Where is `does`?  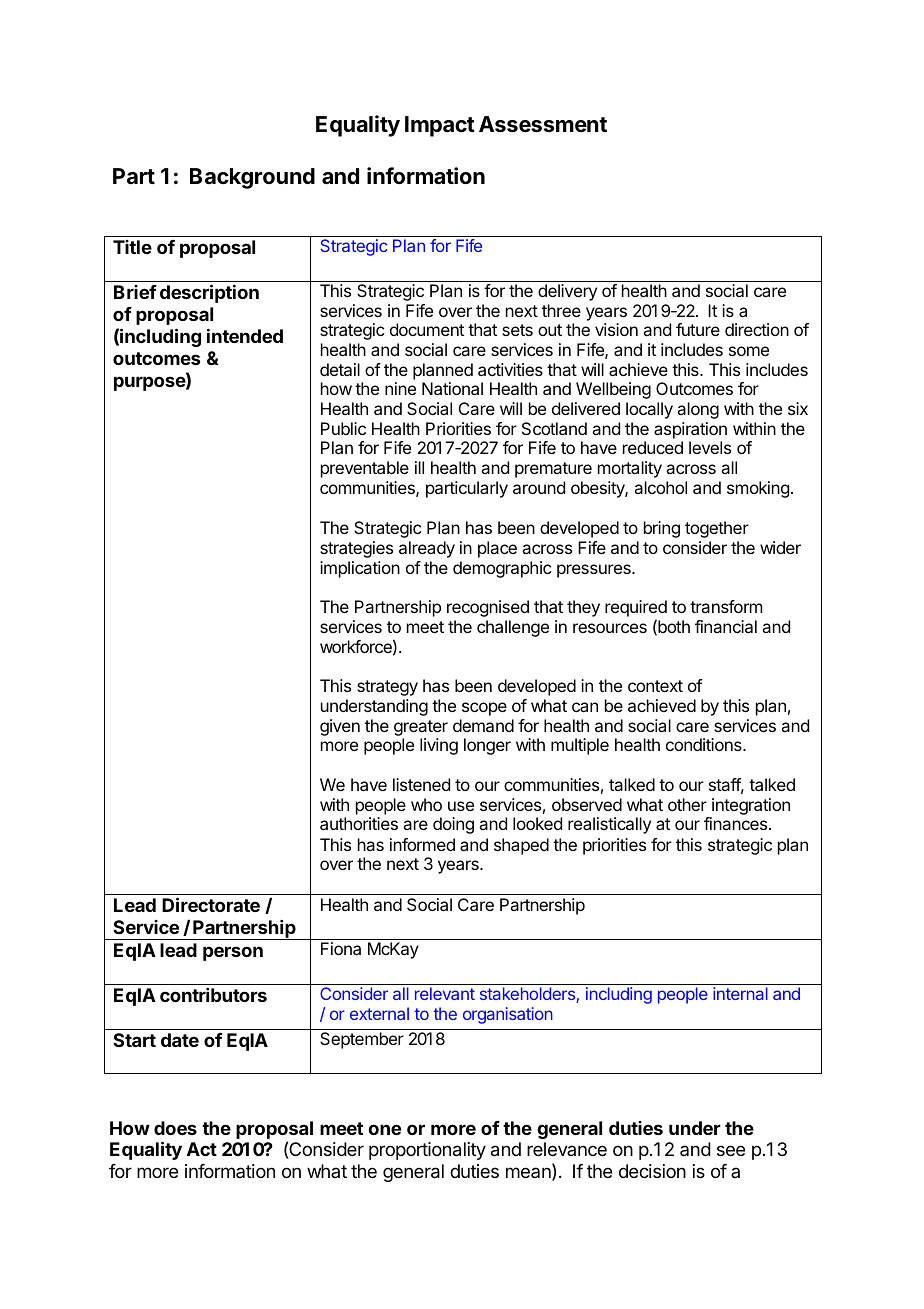 does is located at coordinates (175, 1128).
